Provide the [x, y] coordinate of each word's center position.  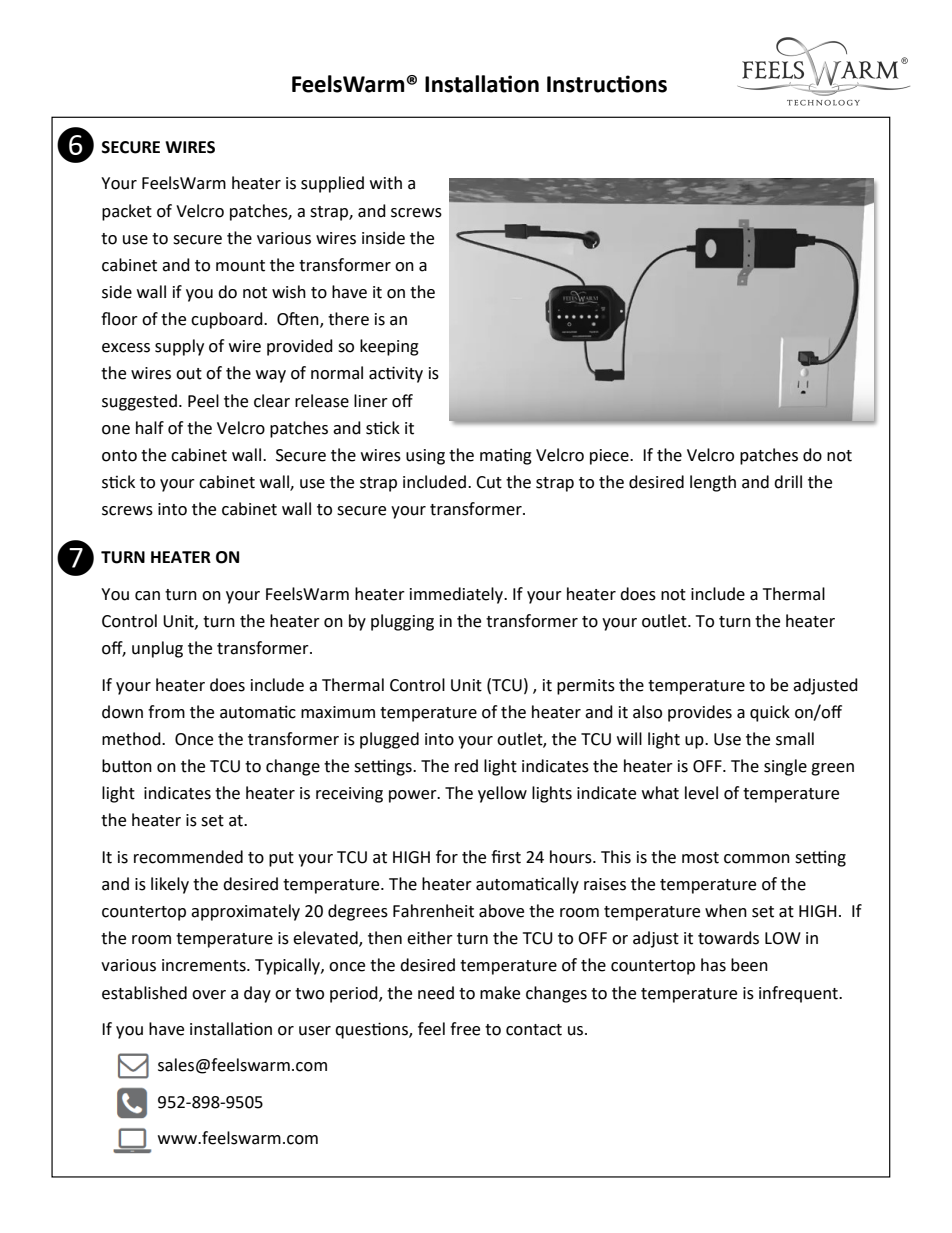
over [209, 995]
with [386, 183]
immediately [458, 595]
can [147, 596]
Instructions [607, 84]
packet [127, 212]
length [713, 483]
